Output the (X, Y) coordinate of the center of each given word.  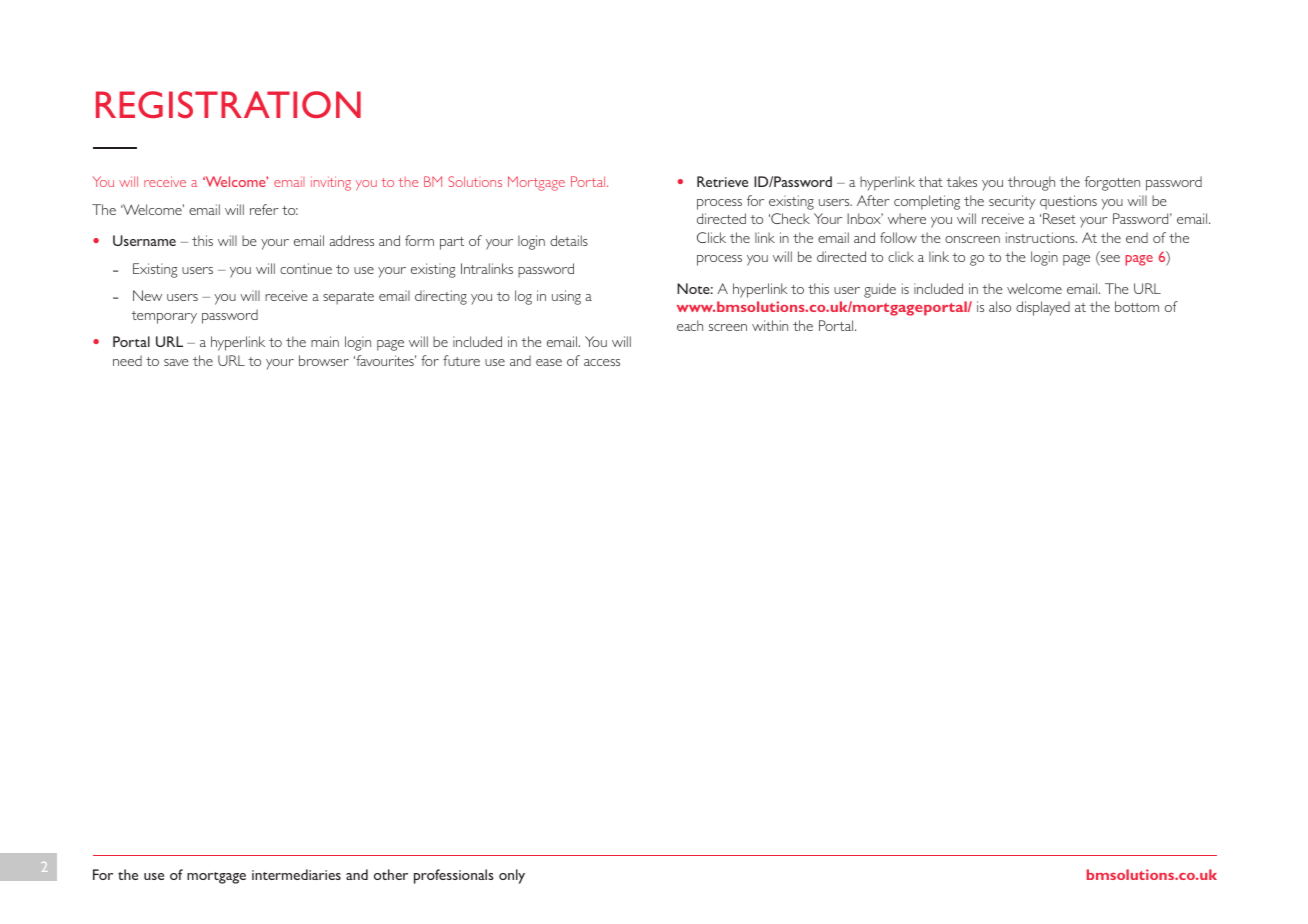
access (602, 362)
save (176, 362)
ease (549, 362)
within (770, 325)
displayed (1043, 308)
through (1031, 183)
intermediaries (296, 874)
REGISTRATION (228, 104)
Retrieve (722, 181)
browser (324, 360)
